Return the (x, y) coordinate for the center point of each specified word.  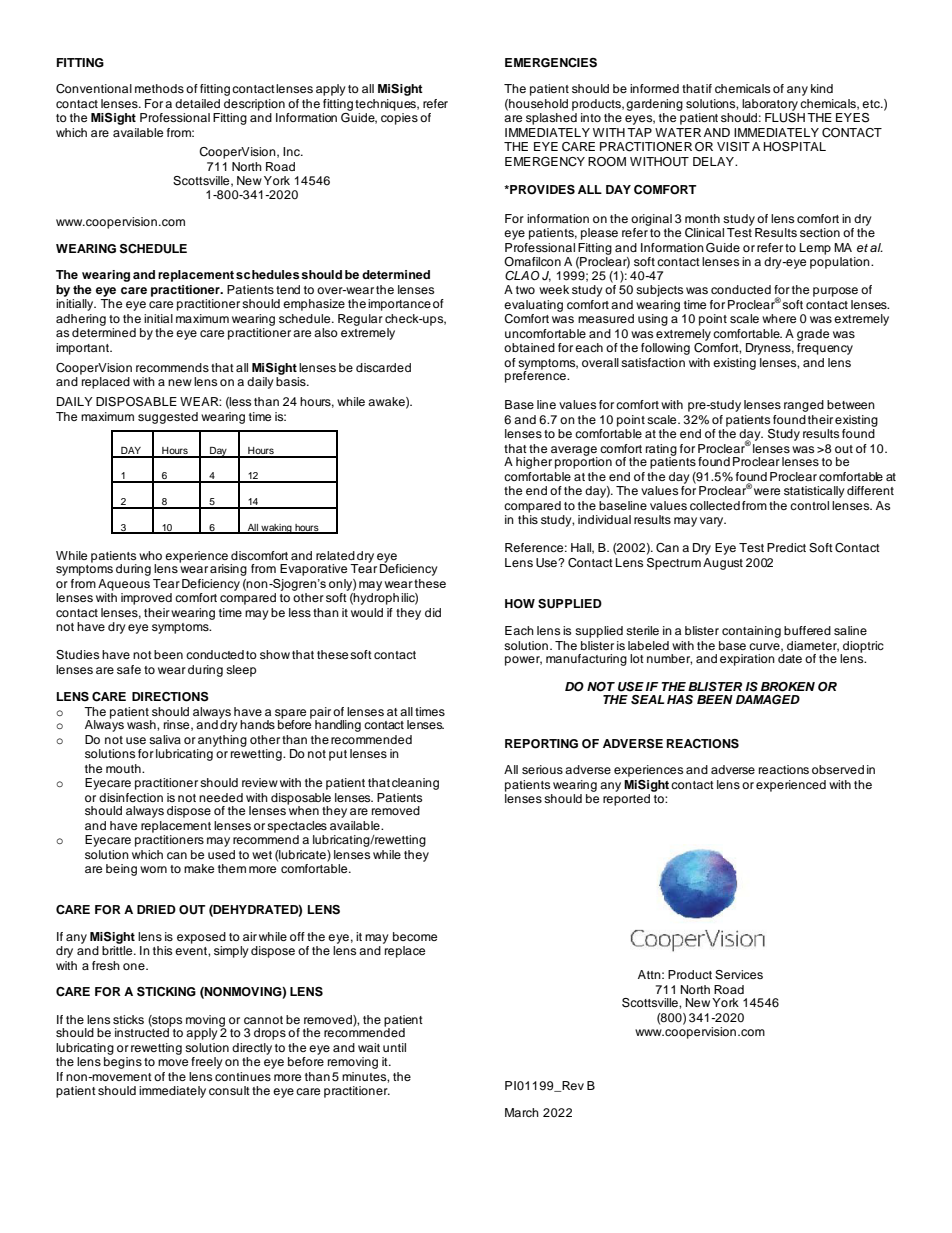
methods (159, 88)
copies (399, 119)
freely (207, 1063)
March (522, 1112)
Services (739, 975)
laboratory (770, 106)
